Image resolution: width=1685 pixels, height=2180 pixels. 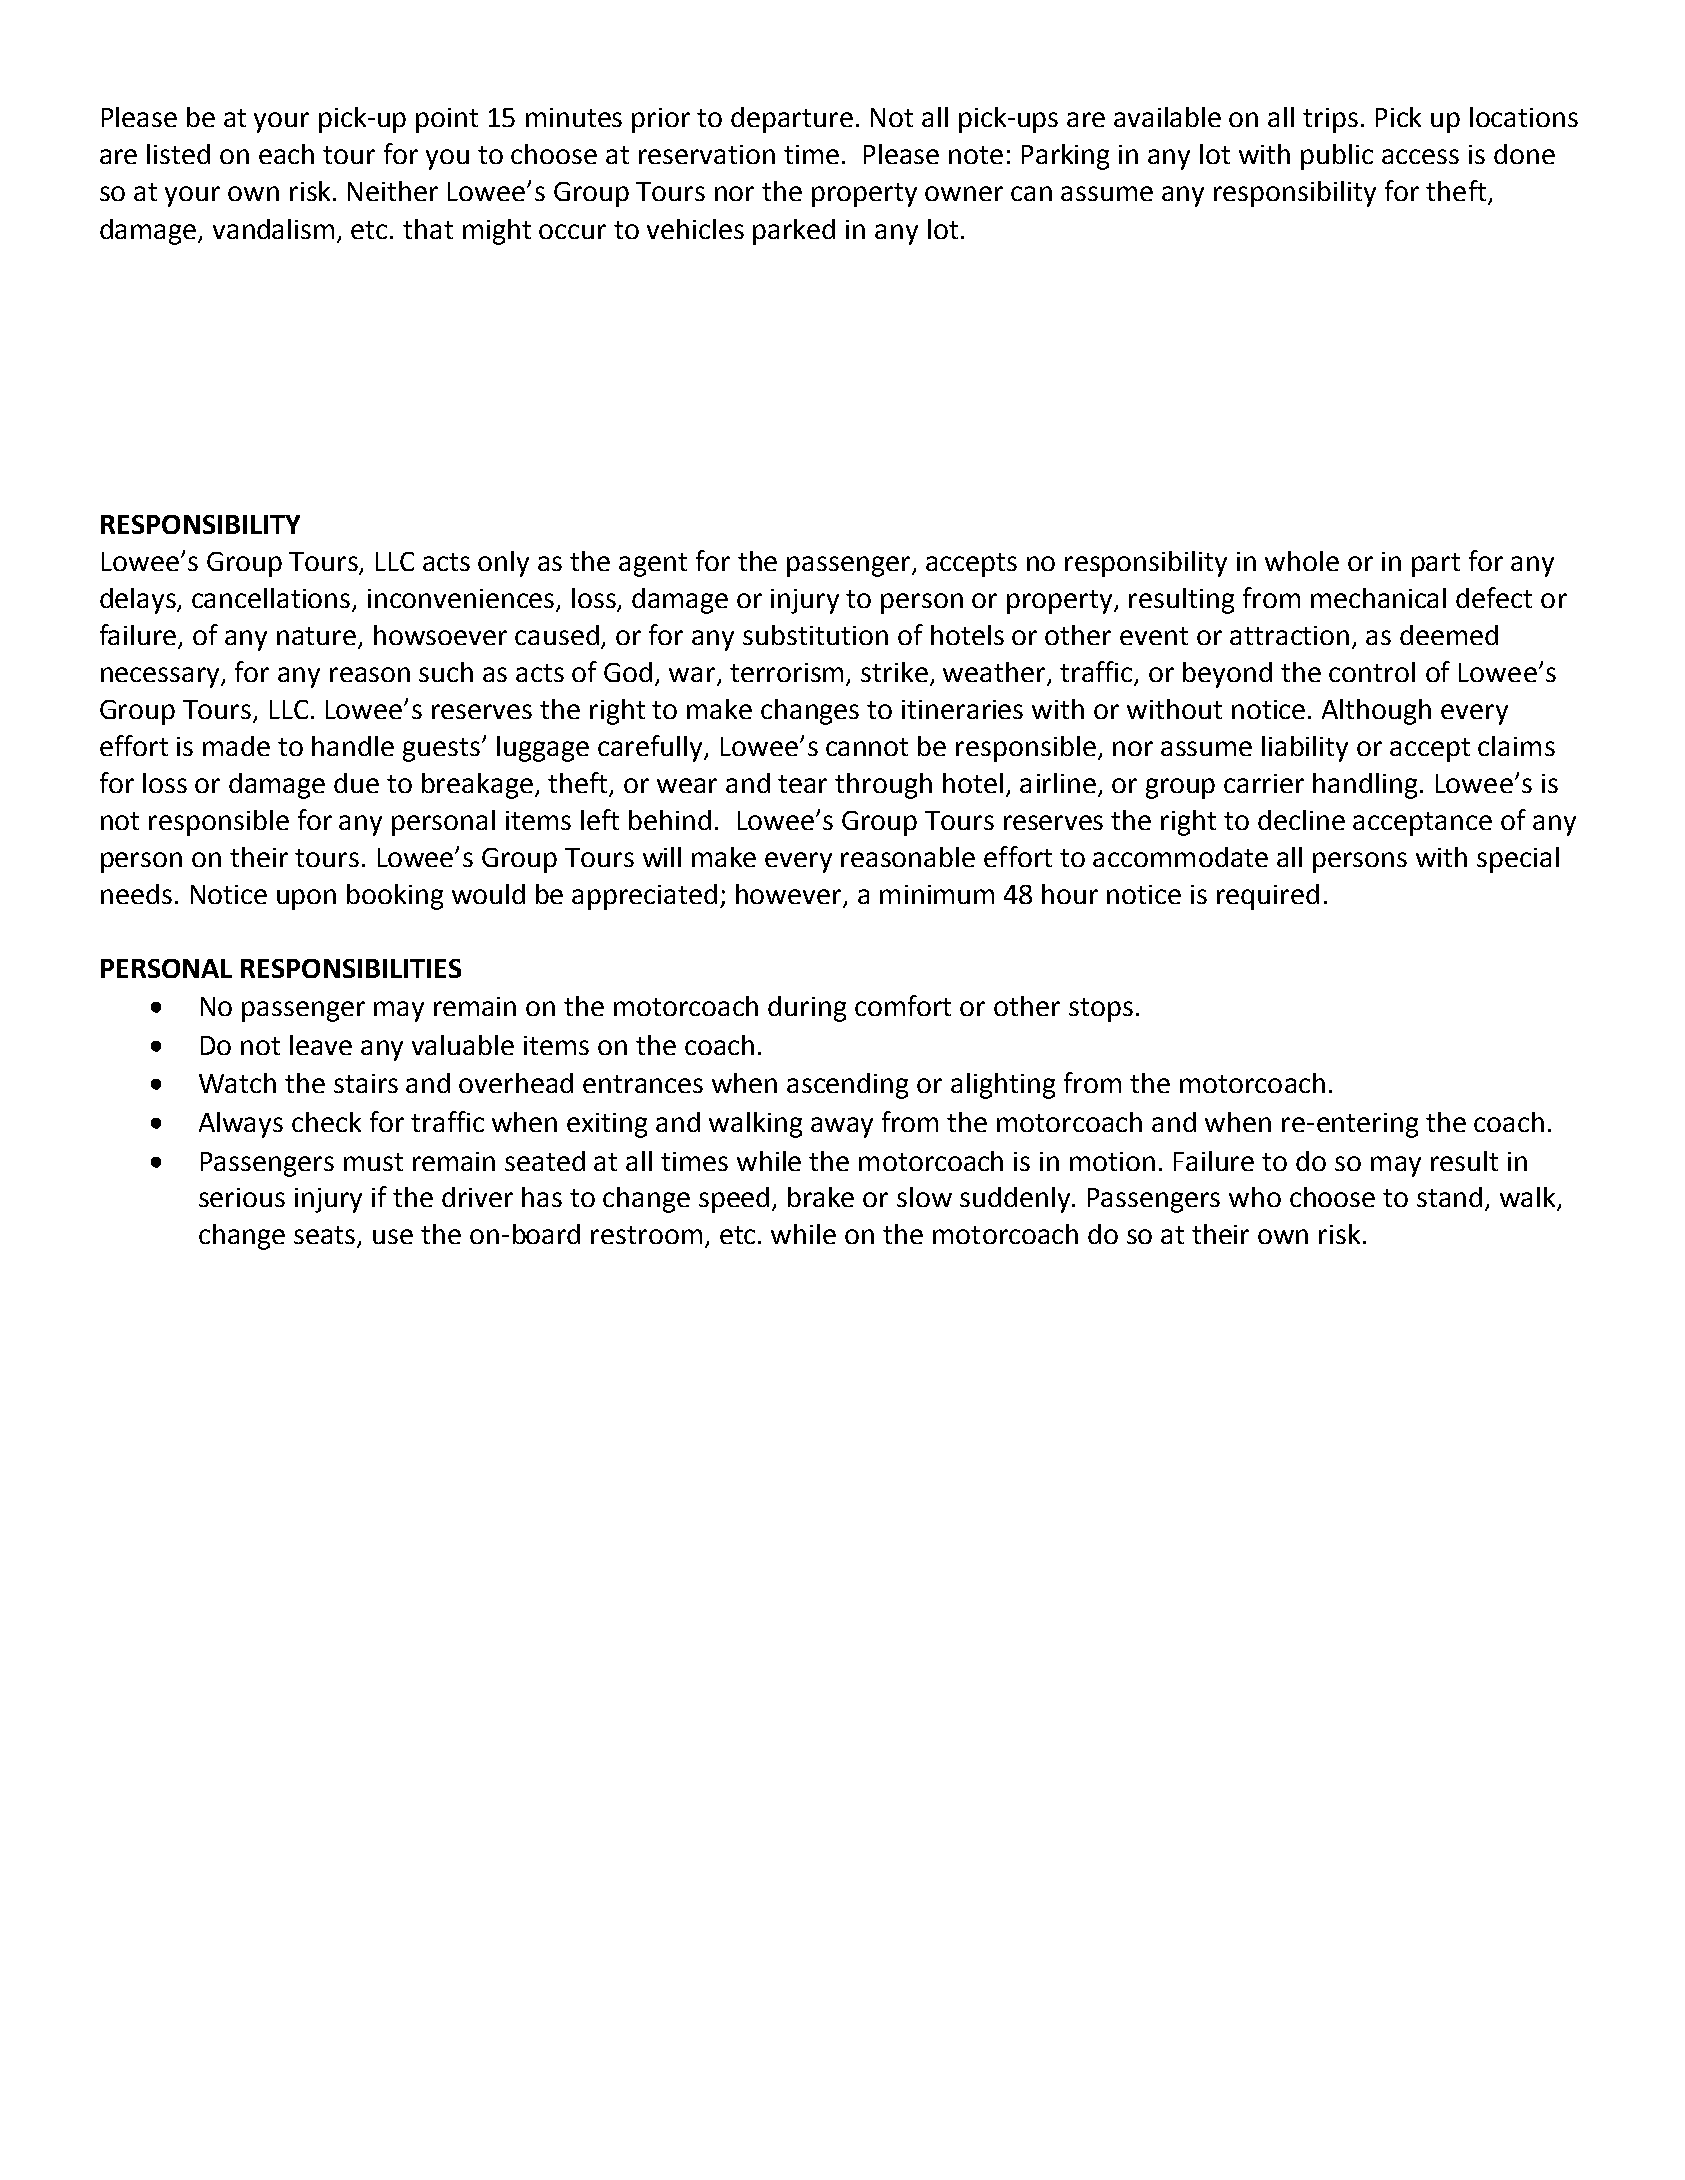 I want to click on each, so click(x=286, y=154).
